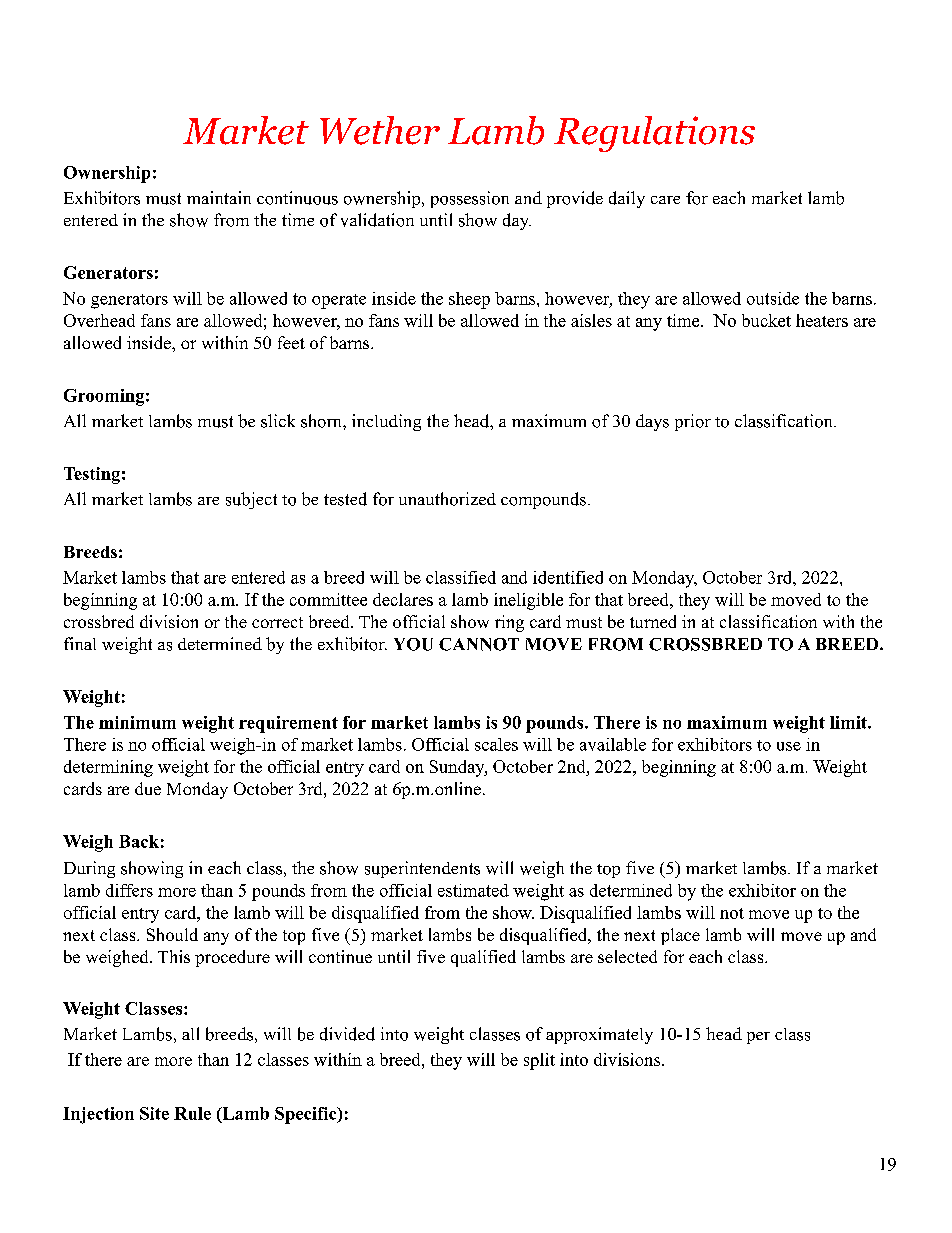 The image size is (952, 1233). Describe the element at coordinates (154, 1113) in the screenshot. I see `Site` at that location.
